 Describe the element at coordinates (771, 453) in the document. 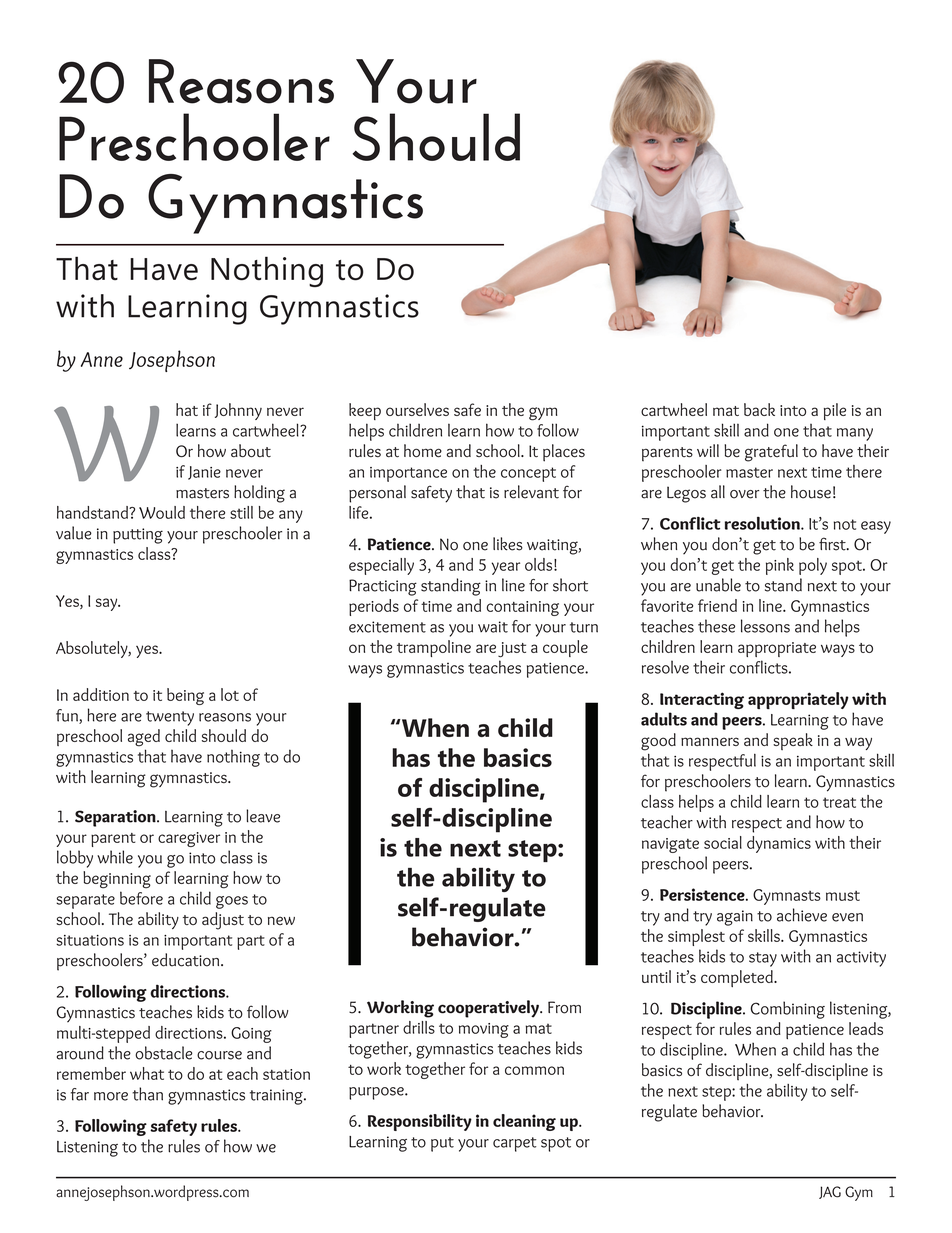

I see `grateful` at that location.
